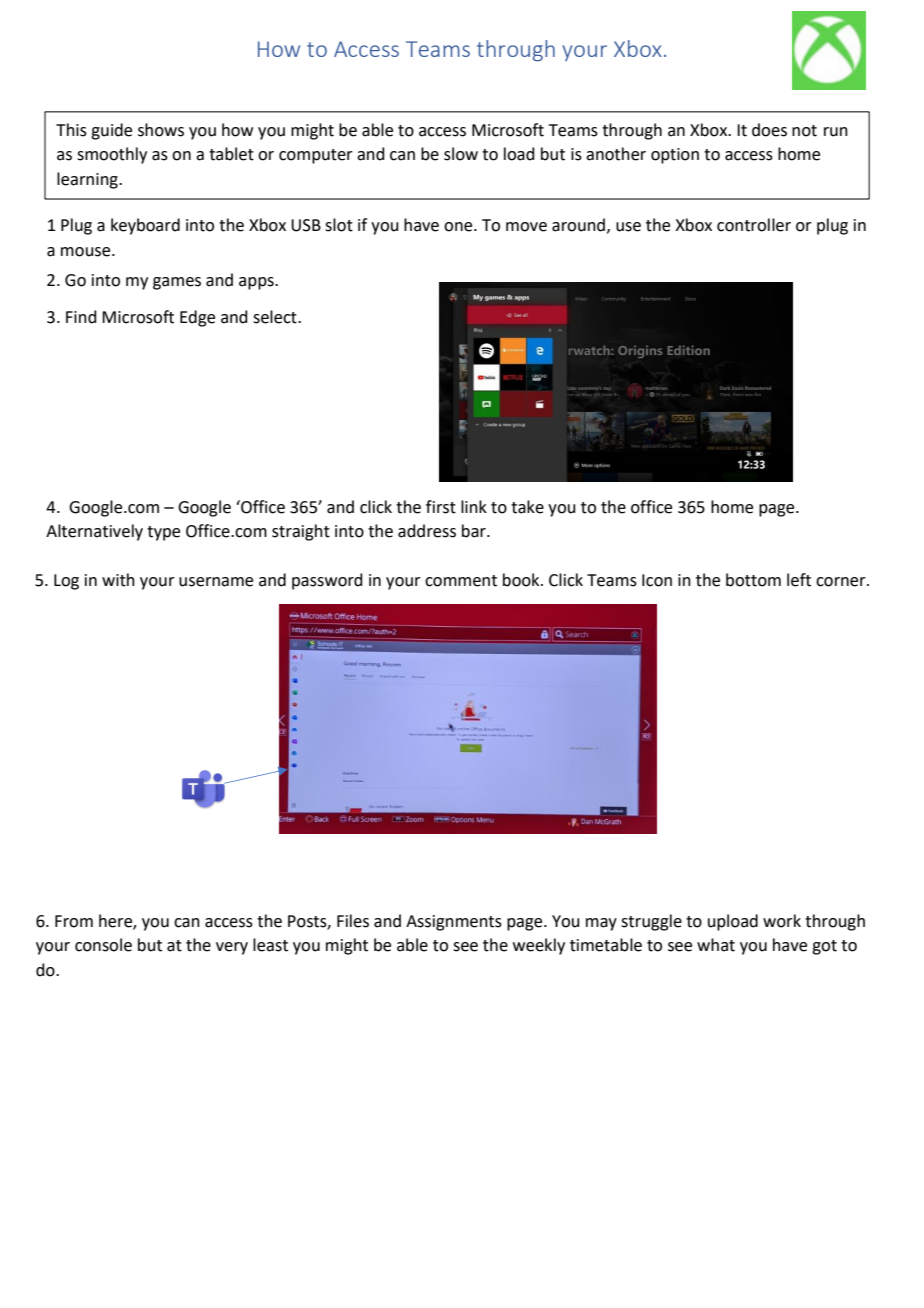  I want to click on take, so click(527, 507).
